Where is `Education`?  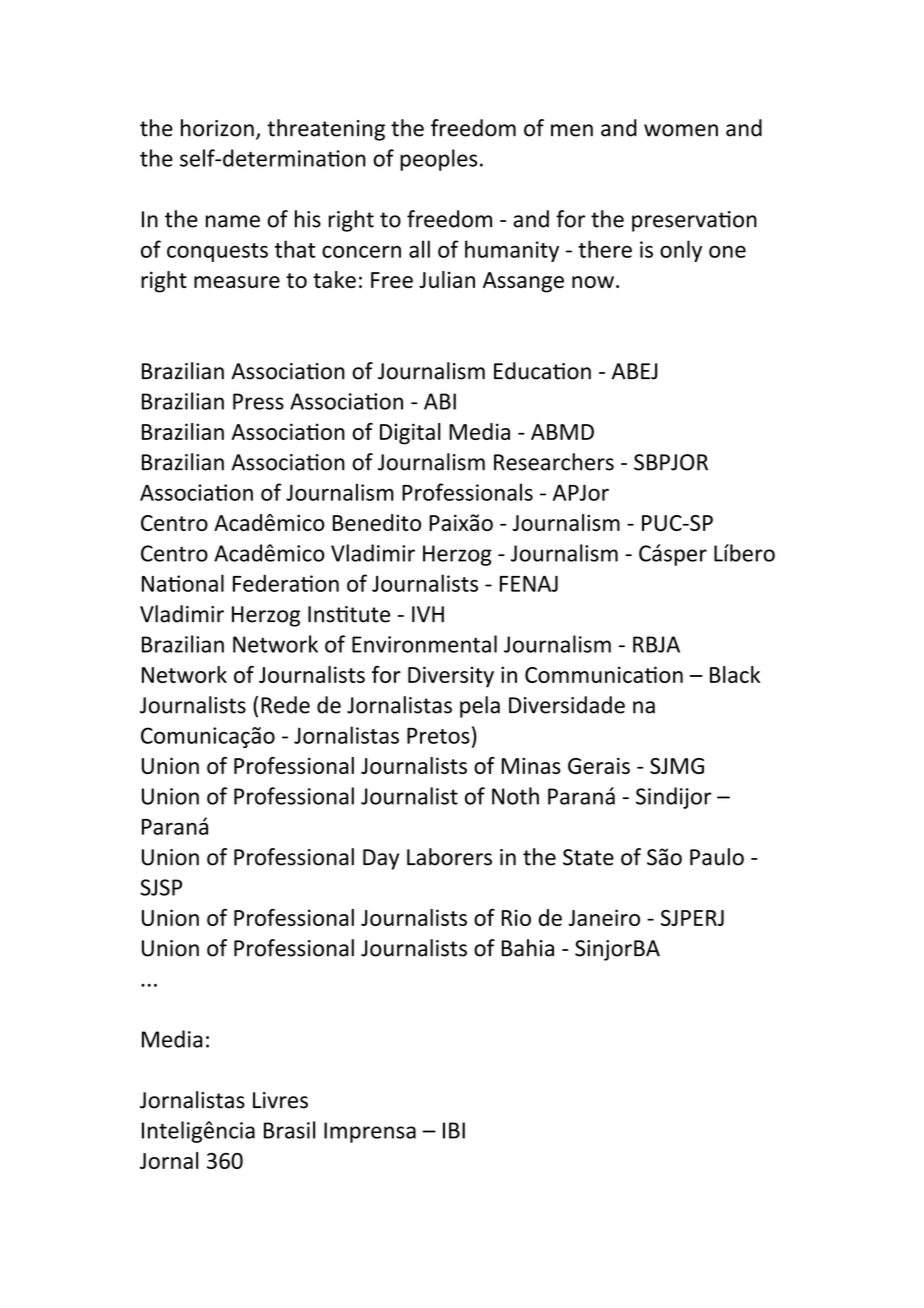
Education is located at coordinates (542, 371).
